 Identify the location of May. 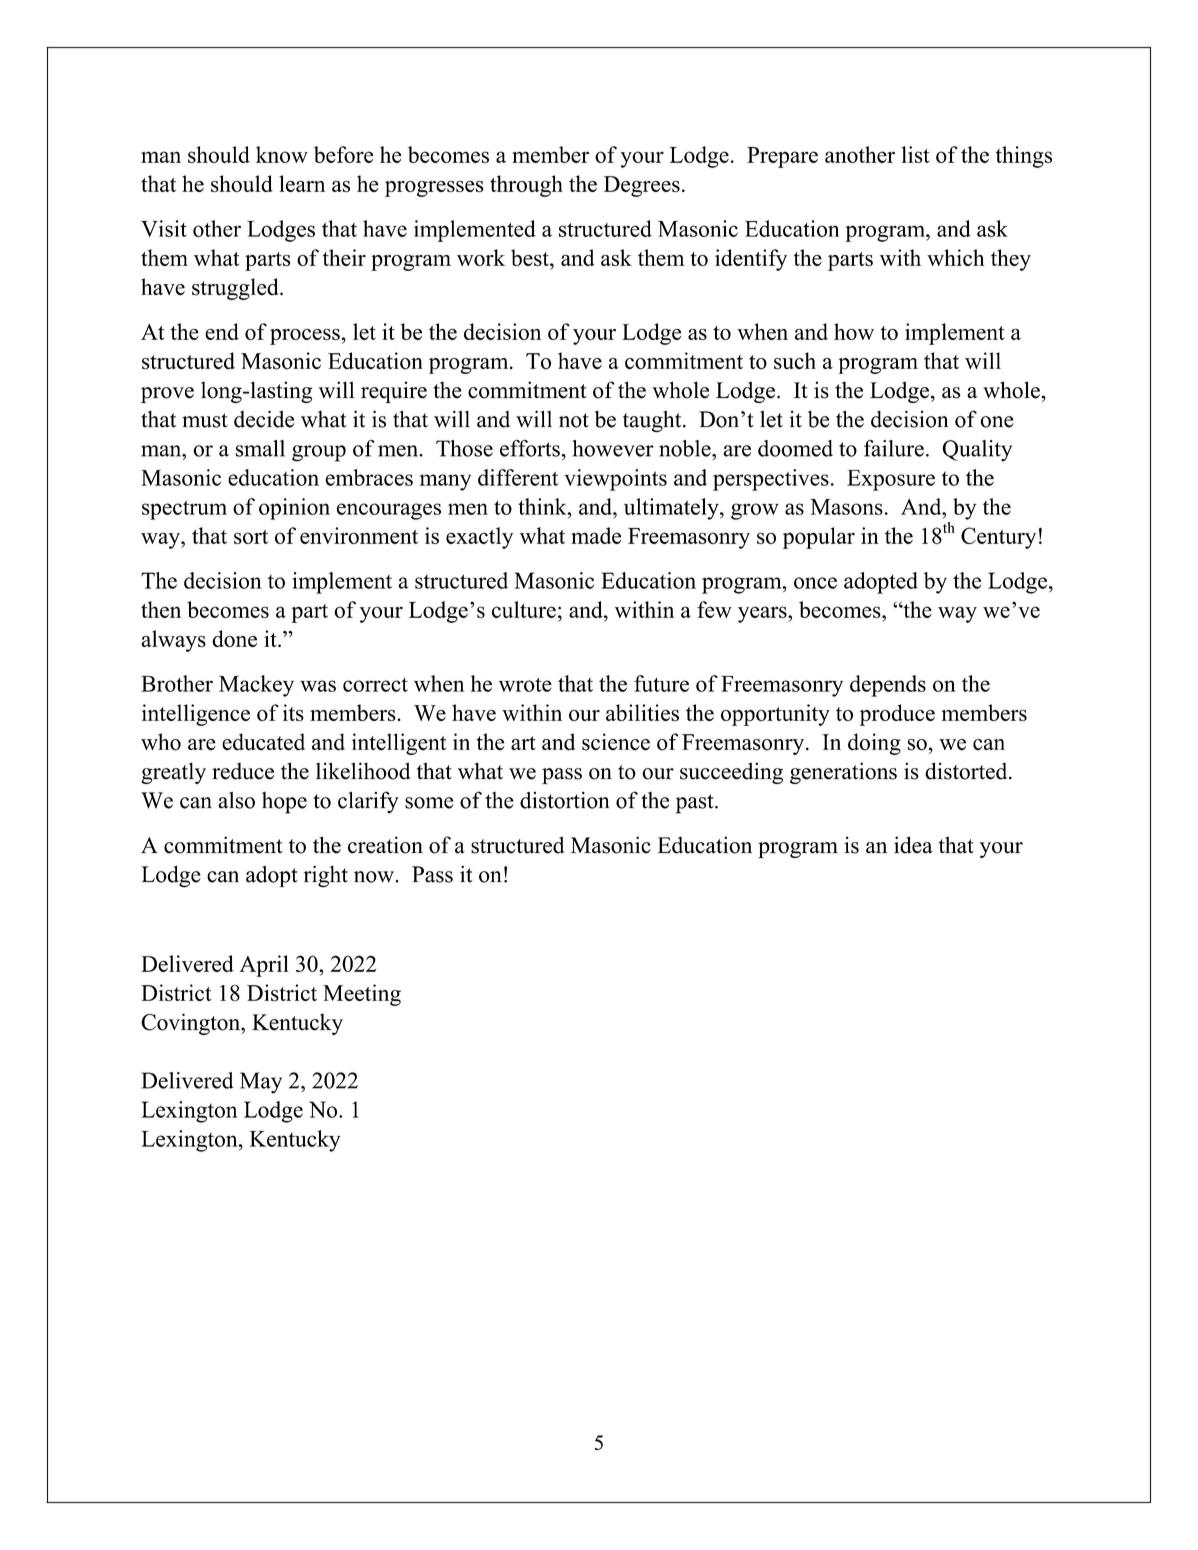
(261, 1083).
